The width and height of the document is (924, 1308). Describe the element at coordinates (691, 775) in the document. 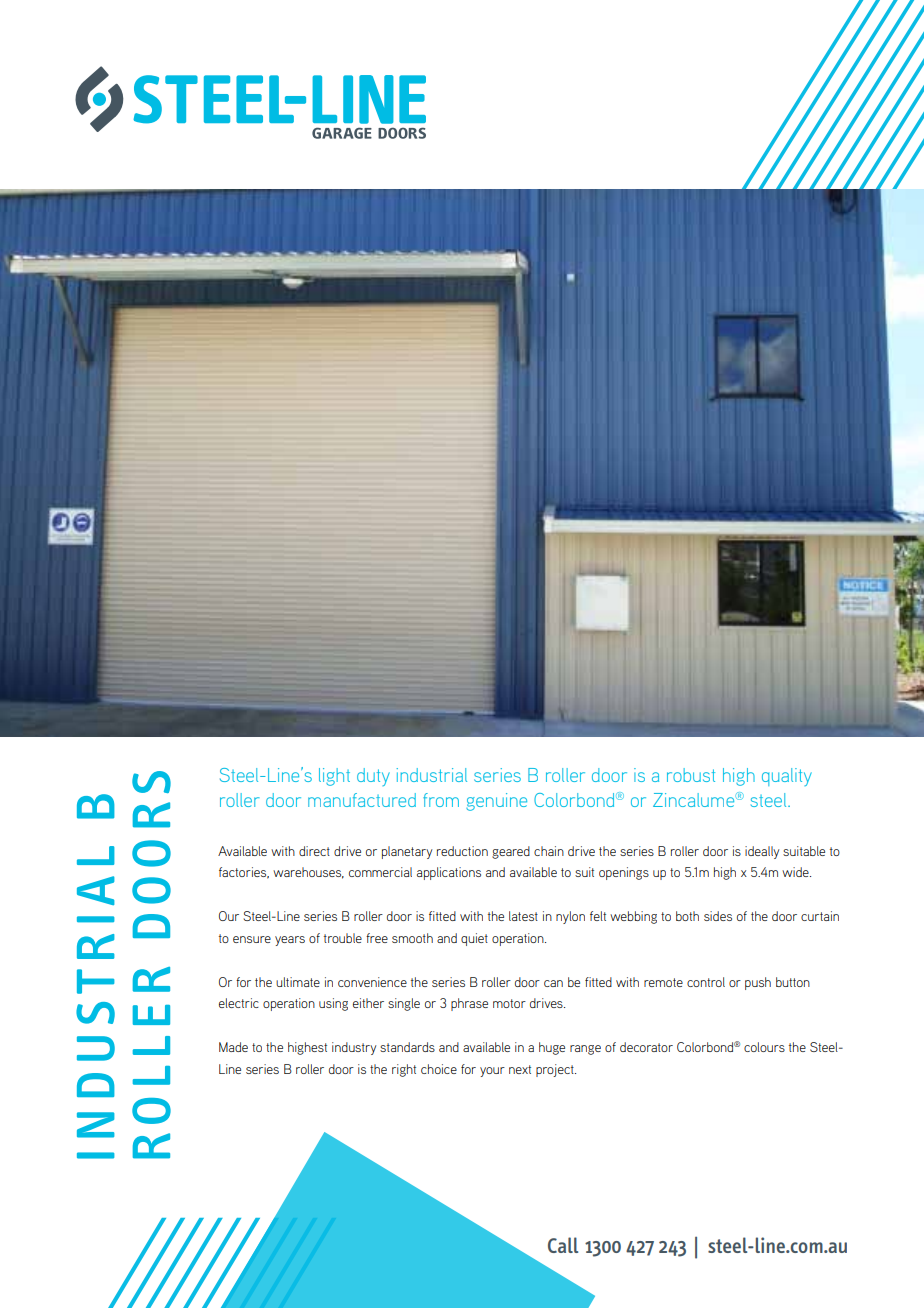

I see `robust` at that location.
